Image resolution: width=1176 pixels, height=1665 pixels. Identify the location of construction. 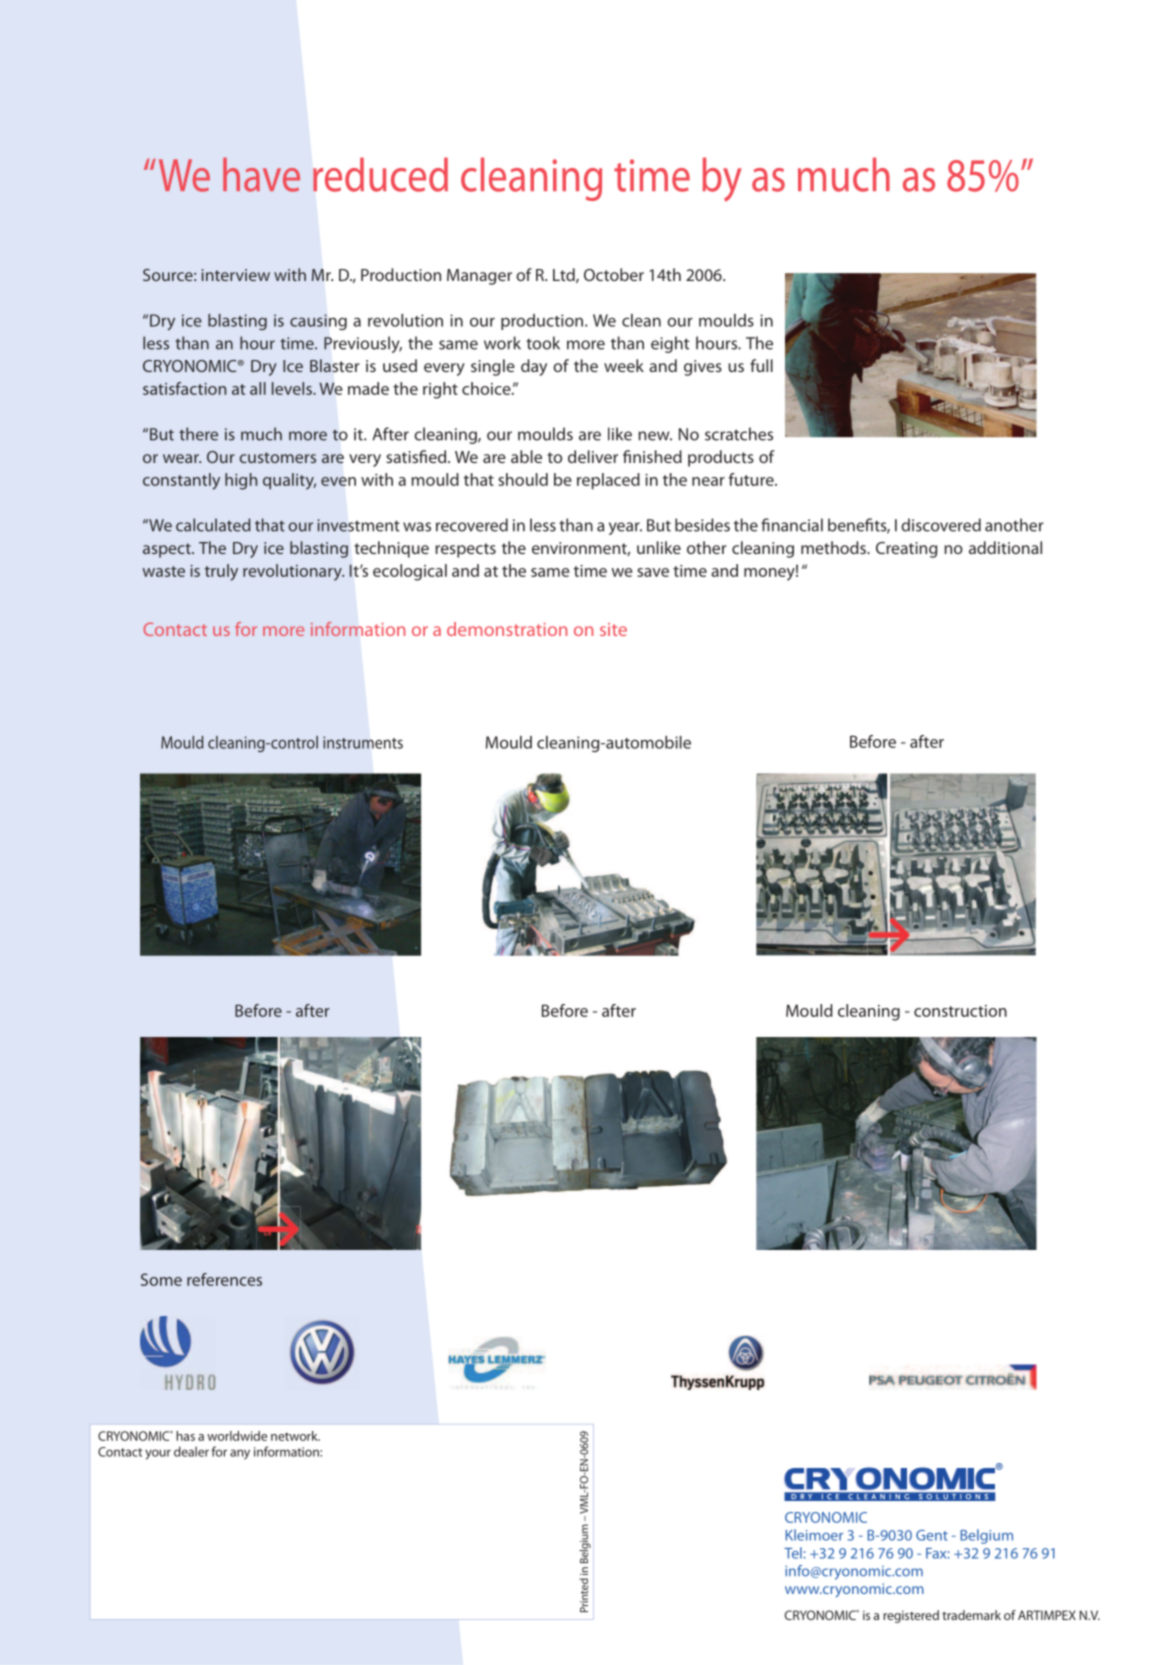
(960, 1011).
